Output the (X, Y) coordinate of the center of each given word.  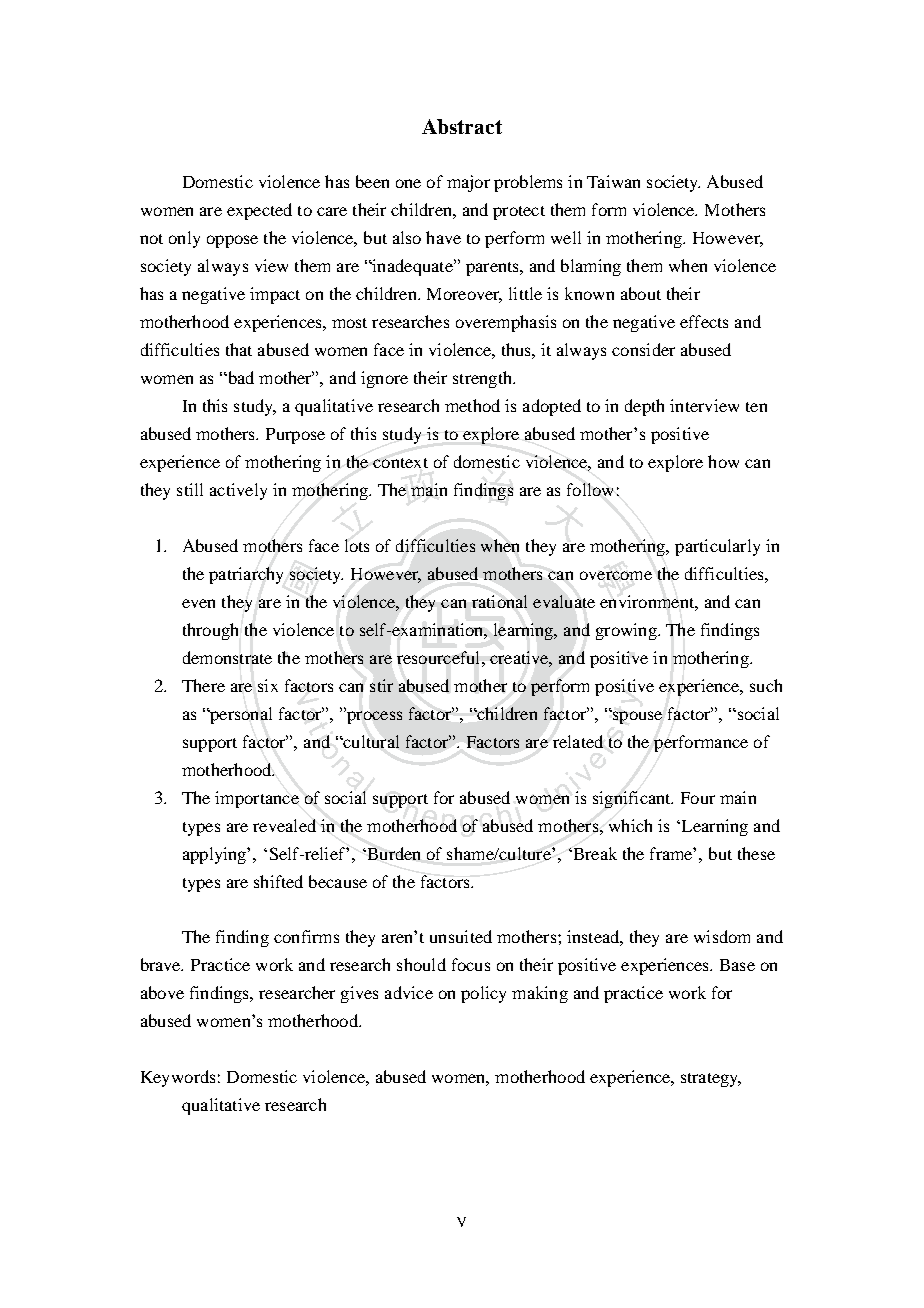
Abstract (462, 126)
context (400, 463)
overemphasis (506, 323)
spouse (636, 717)
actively (238, 491)
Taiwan (613, 181)
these (756, 853)
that (239, 349)
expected (259, 211)
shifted (278, 881)
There (203, 685)
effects (704, 321)
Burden (392, 853)
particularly (717, 547)
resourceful (440, 657)
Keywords (178, 1078)
